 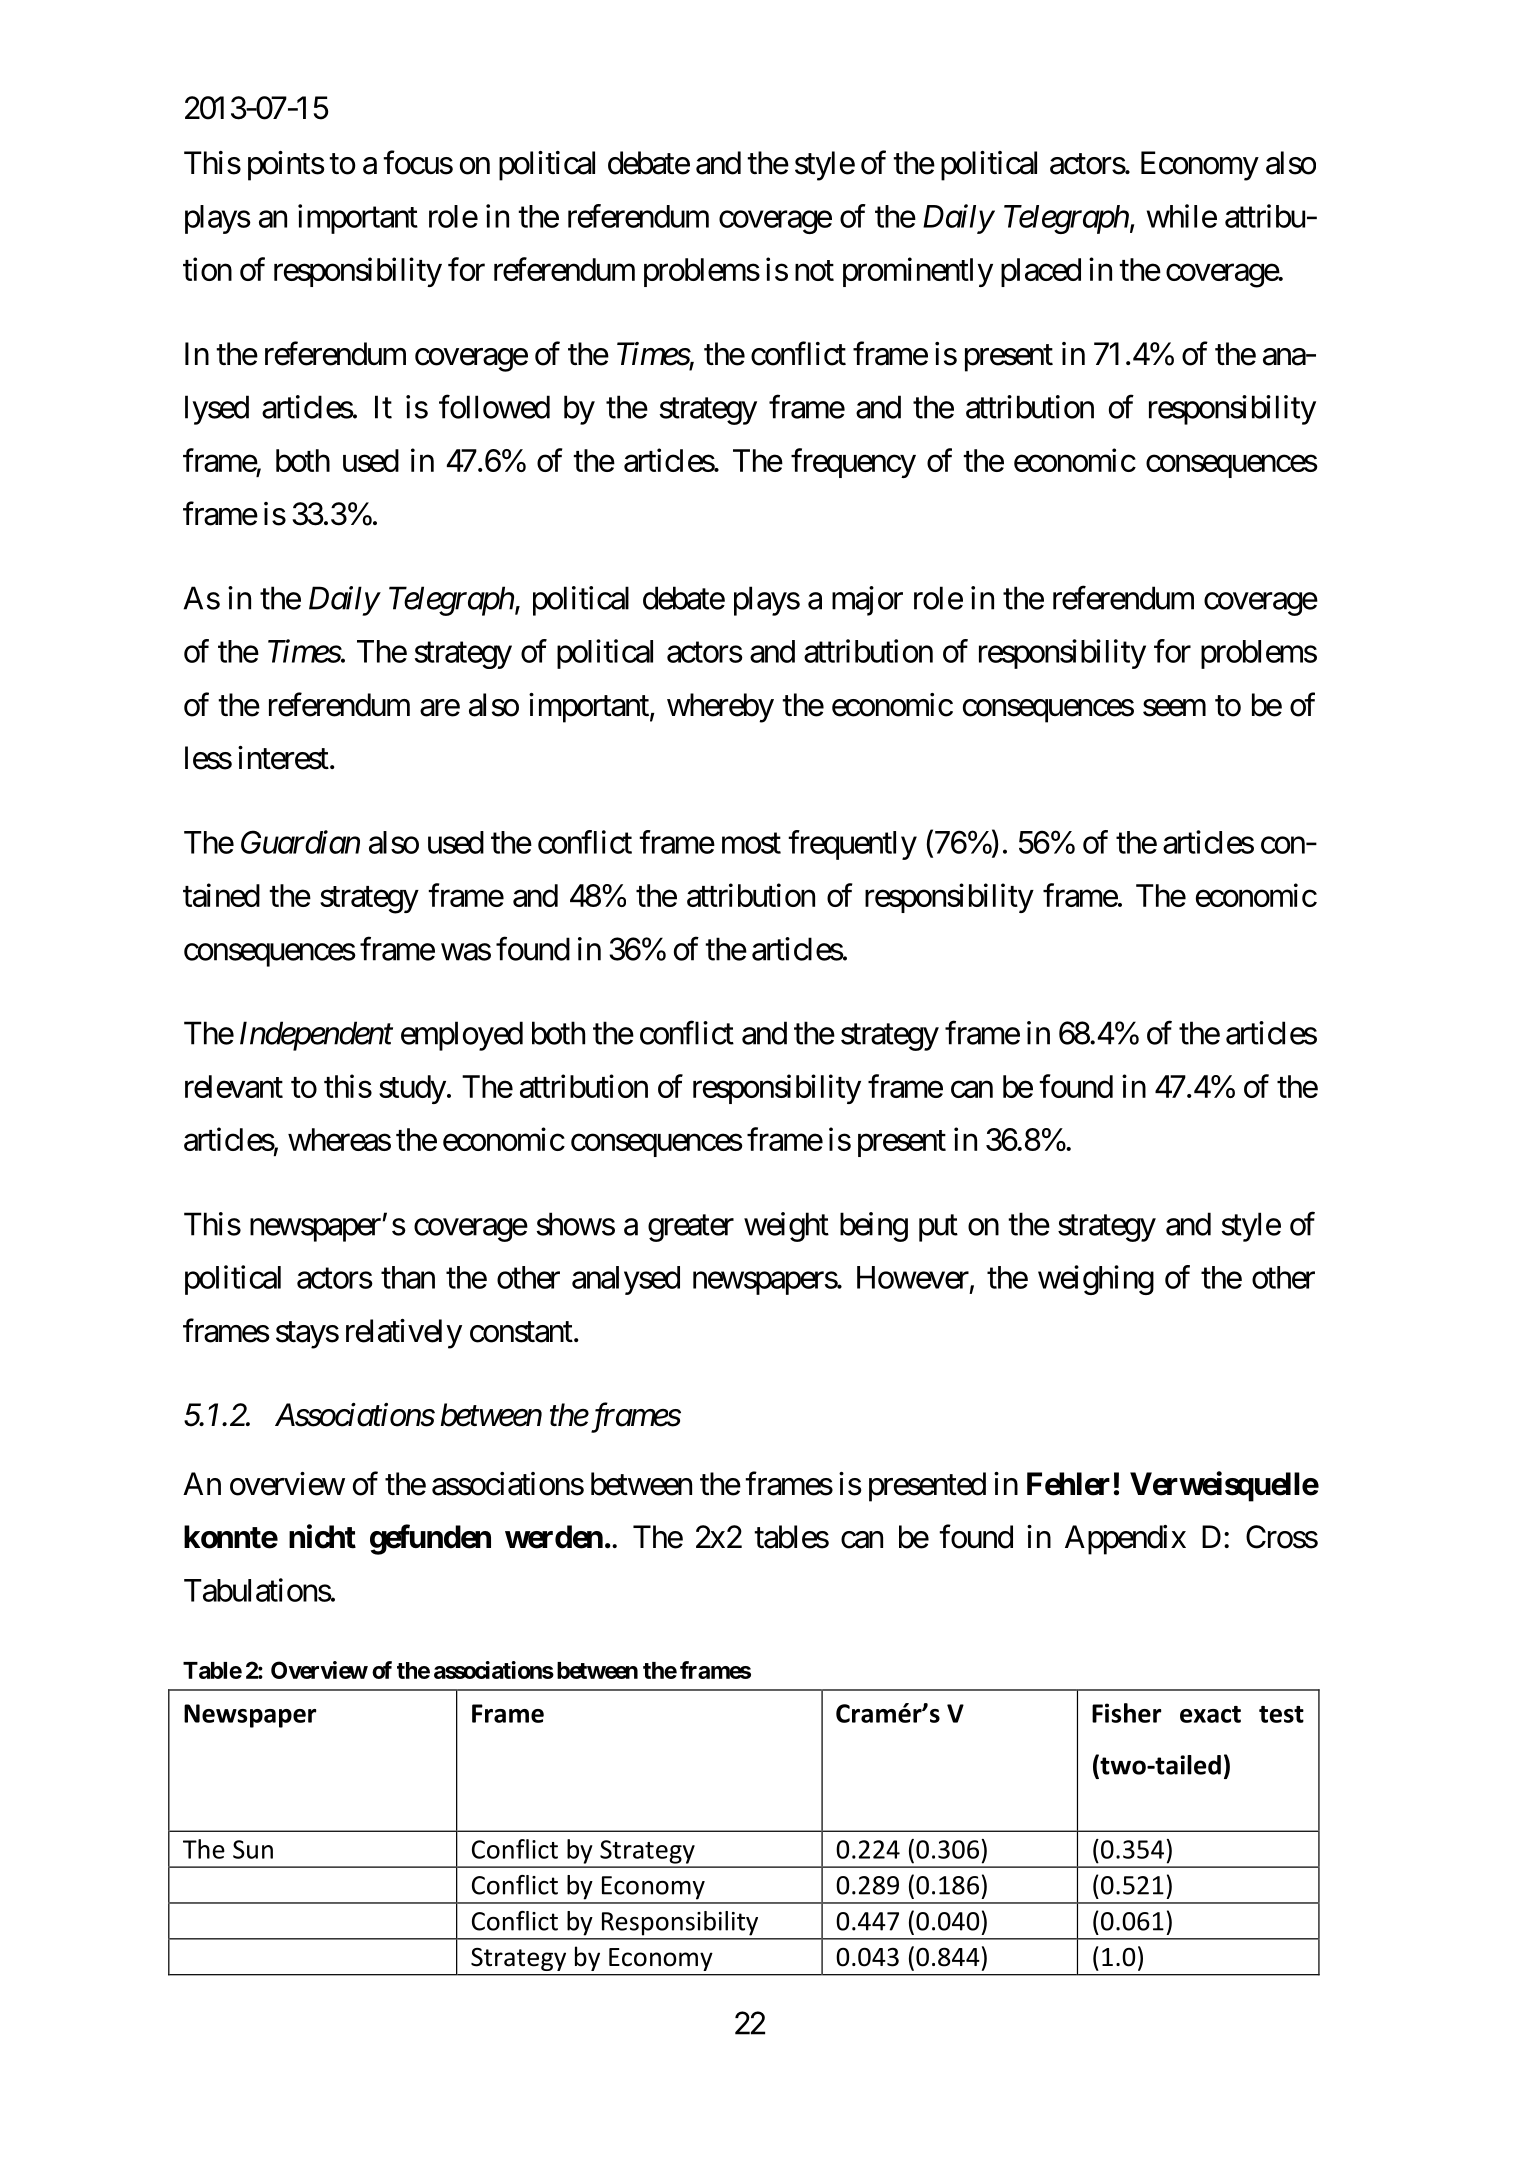 What do you see at coordinates (494, 407) in the page?
I see `followed` at bounding box center [494, 407].
